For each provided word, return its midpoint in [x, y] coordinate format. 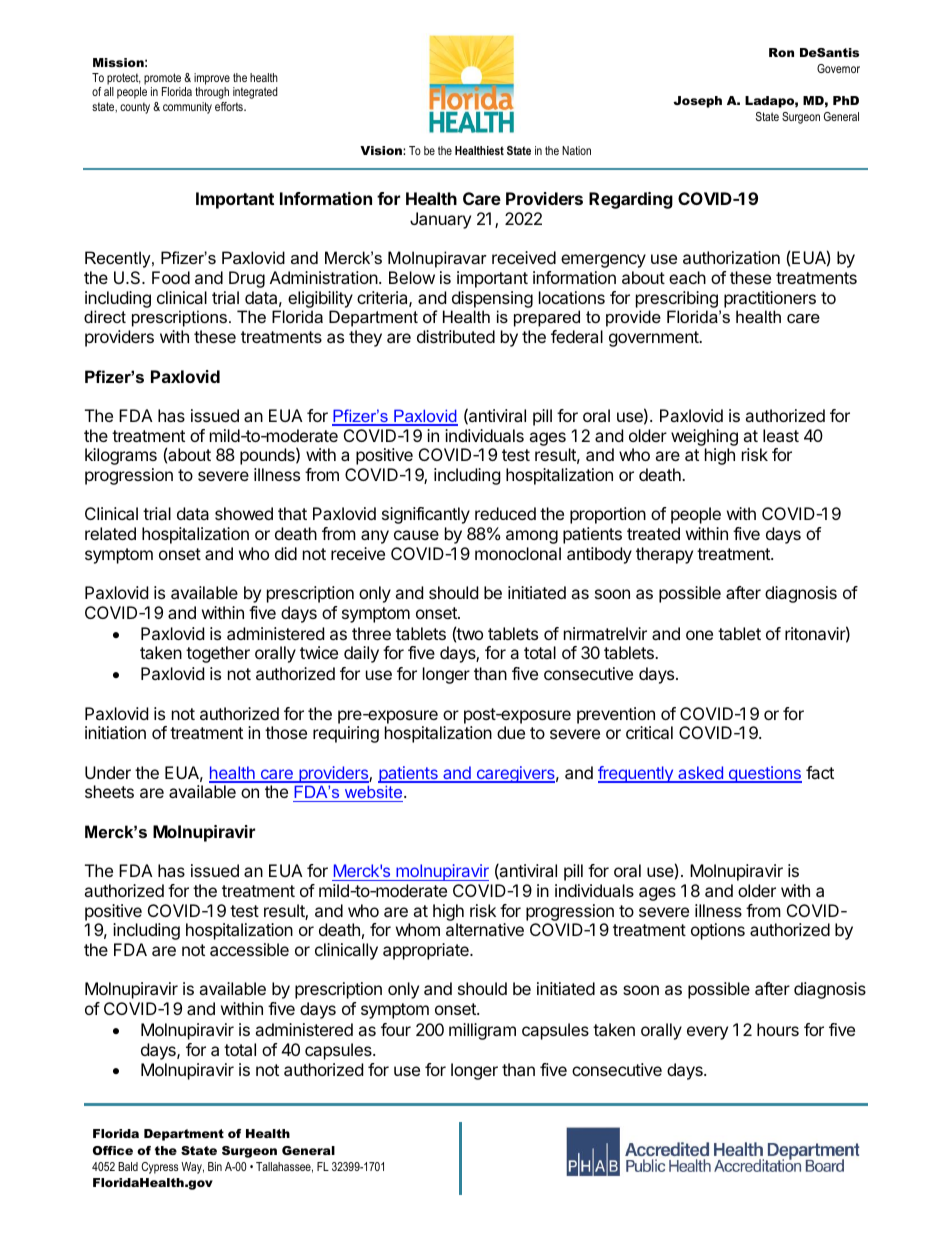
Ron [781, 52]
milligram [482, 1031]
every [707, 1033]
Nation [576, 150]
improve [212, 80]
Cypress [159, 1168]
